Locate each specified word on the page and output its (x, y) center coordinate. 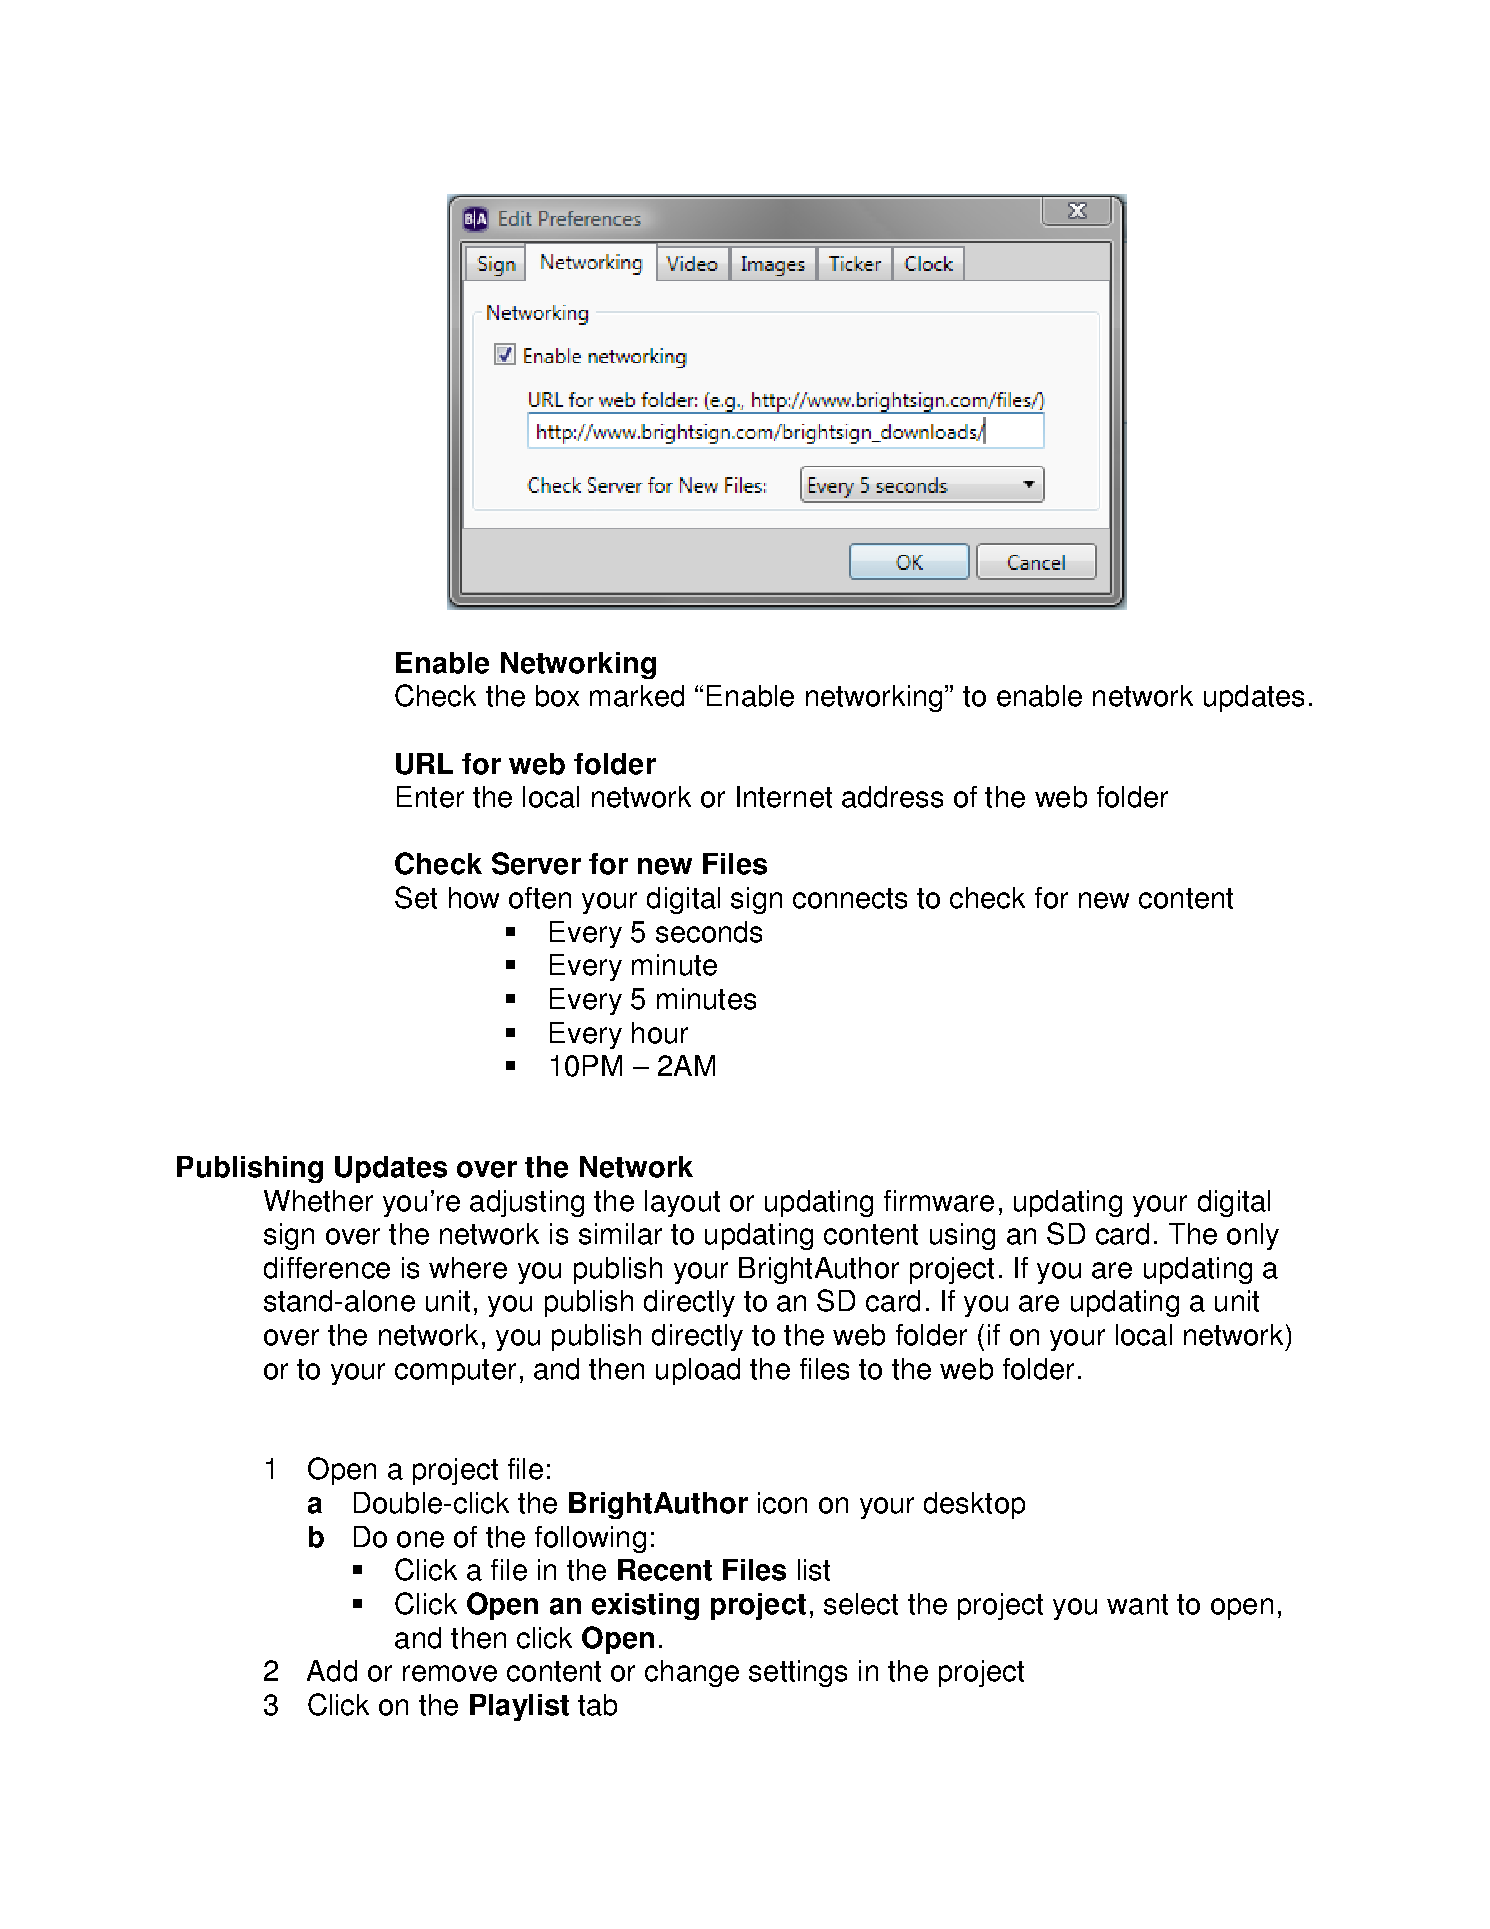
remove (450, 1673)
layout (682, 1203)
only (1253, 1236)
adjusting (527, 1203)
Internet (784, 797)
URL (424, 764)
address (892, 797)
